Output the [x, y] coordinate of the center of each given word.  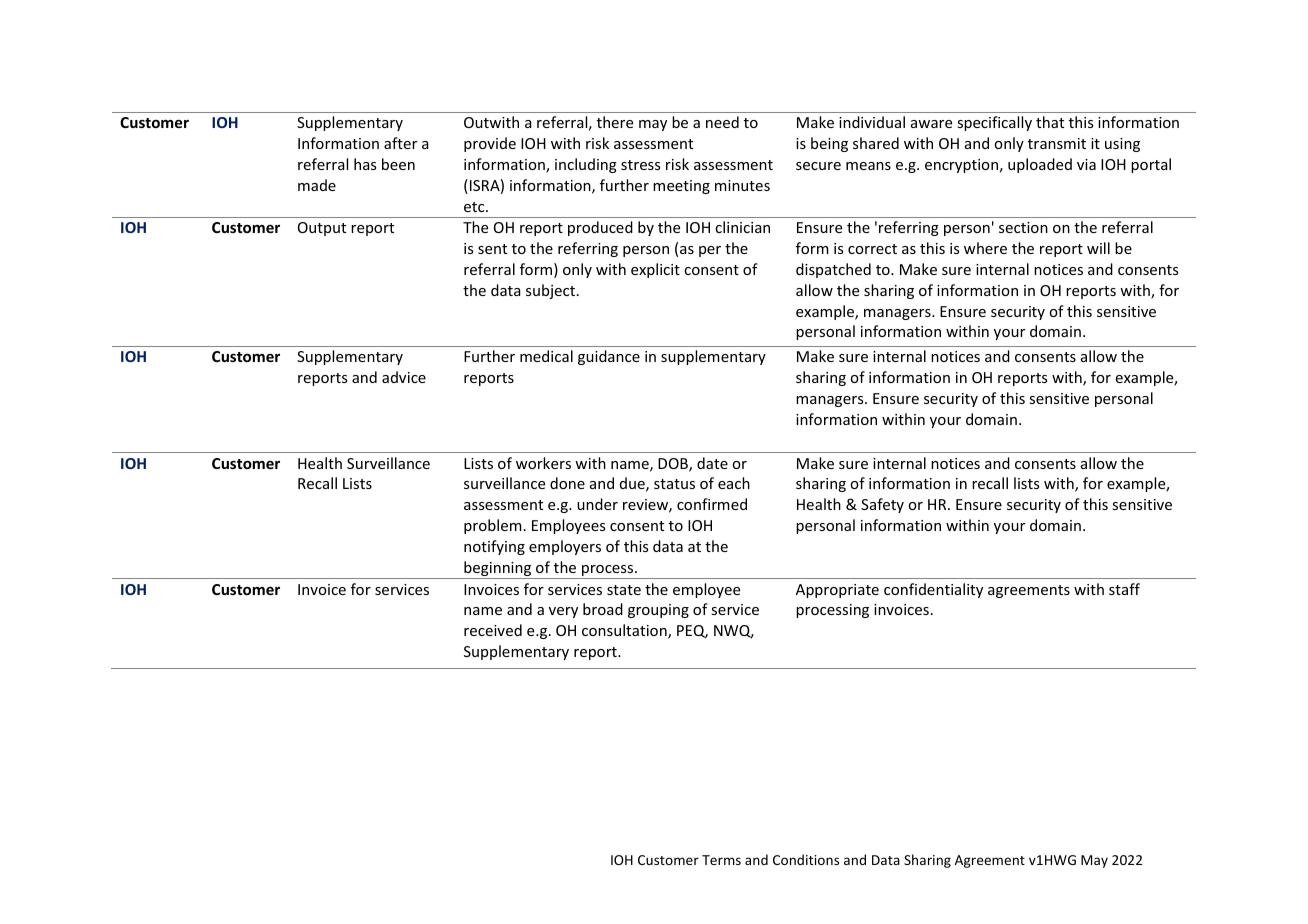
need [722, 122]
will [1098, 248]
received [493, 630]
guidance [609, 357]
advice [404, 377]
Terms [721, 860]
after [400, 143]
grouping [658, 611]
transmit [1057, 143]
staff [1124, 589]
